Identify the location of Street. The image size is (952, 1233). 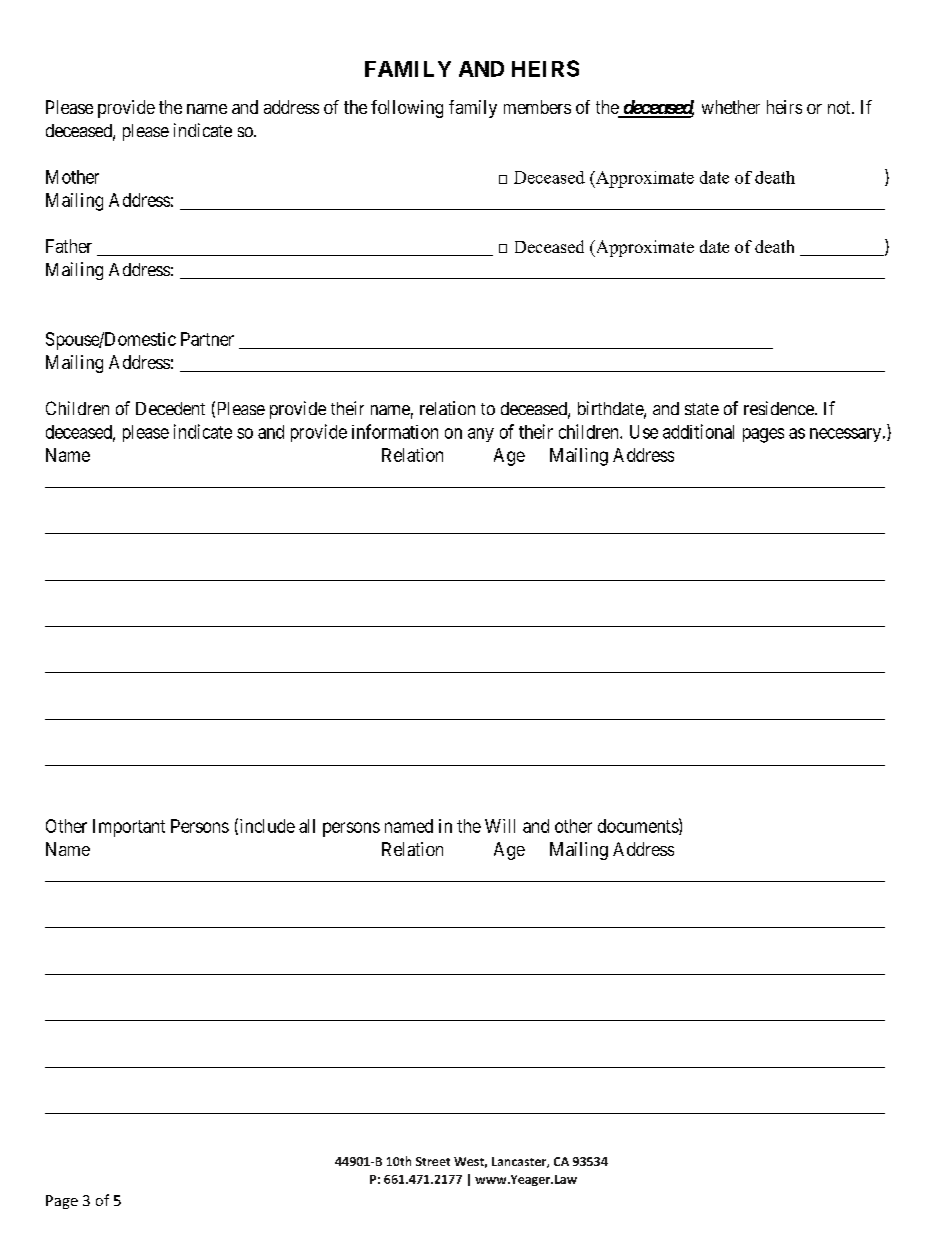
(433, 1161).
